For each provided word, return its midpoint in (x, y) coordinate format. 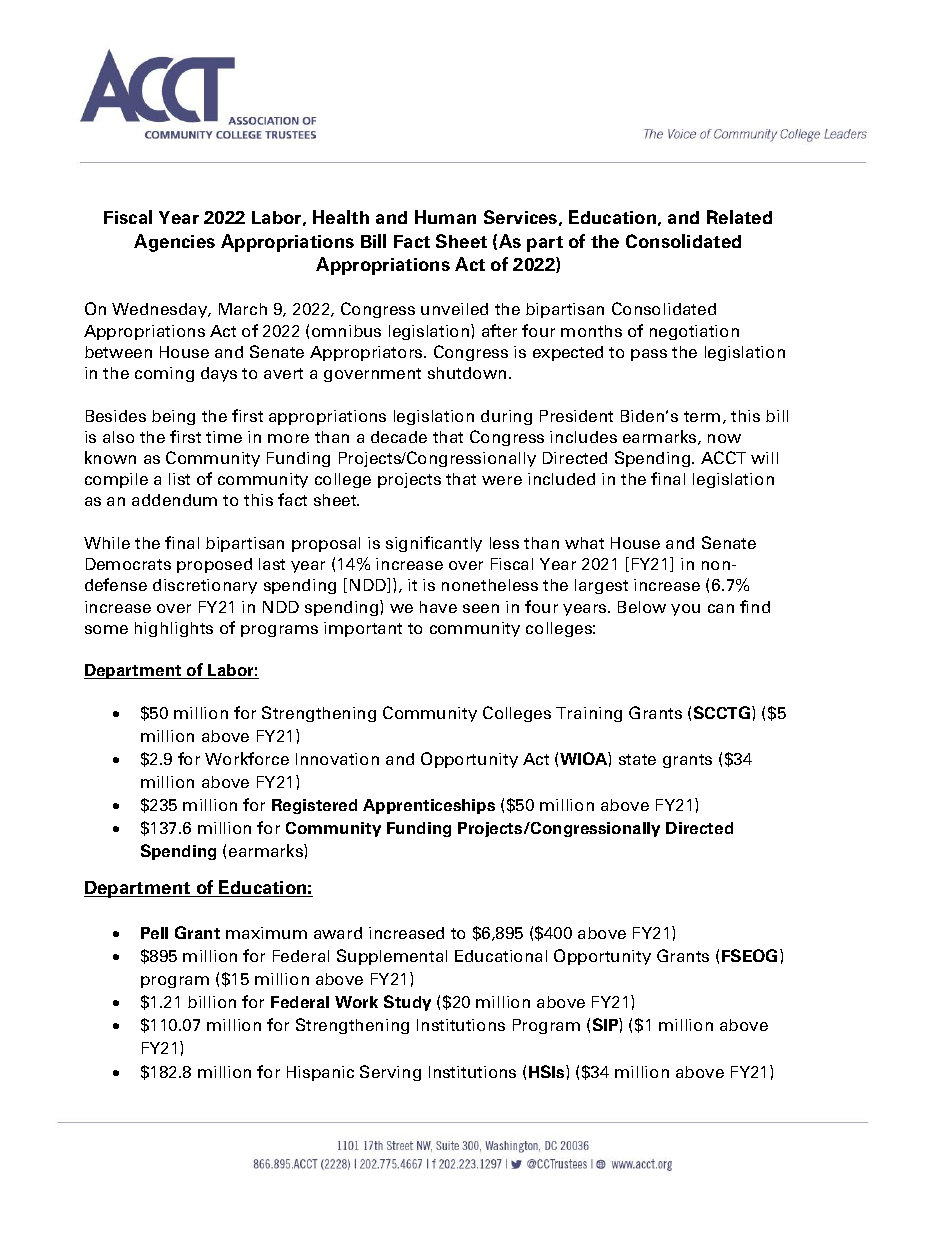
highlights (174, 629)
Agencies (174, 243)
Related (739, 217)
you (685, 610)
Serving (390, 1073)
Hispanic (320, 1073)
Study (407, 1003)
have (438, 607)
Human (445, 217)
